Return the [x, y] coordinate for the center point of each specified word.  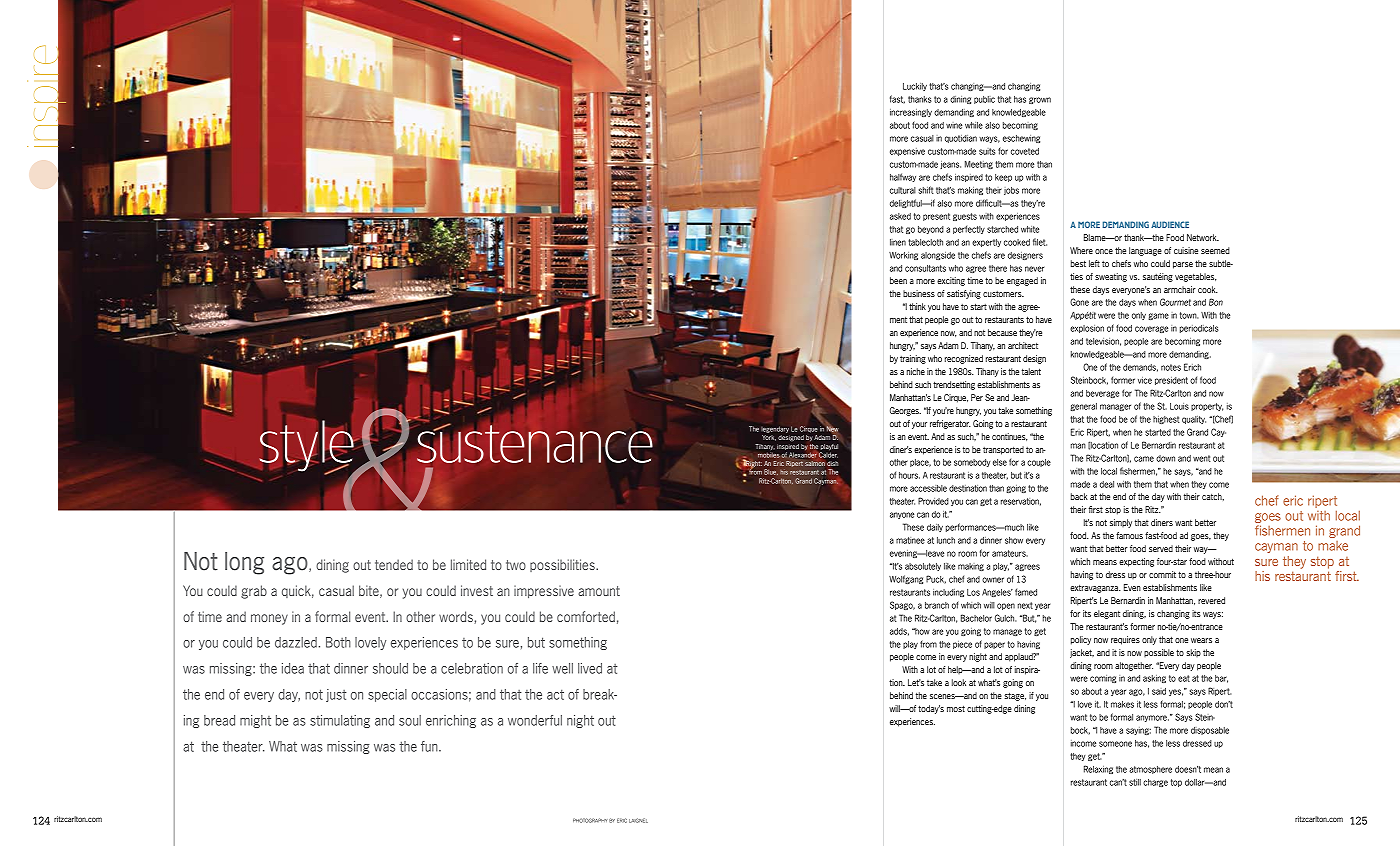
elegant [1107, 614]
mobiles [769, 455]
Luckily [915, 87]
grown [1040, 100]
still [1135, 782]
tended [394, 564]
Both [338, 642]
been [898, 280]
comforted [586, 616]
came [1144, 459]
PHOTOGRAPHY [590, 820]
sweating [1111, 277]
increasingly [911, 113]
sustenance [535, 443]
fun [430, 746]
